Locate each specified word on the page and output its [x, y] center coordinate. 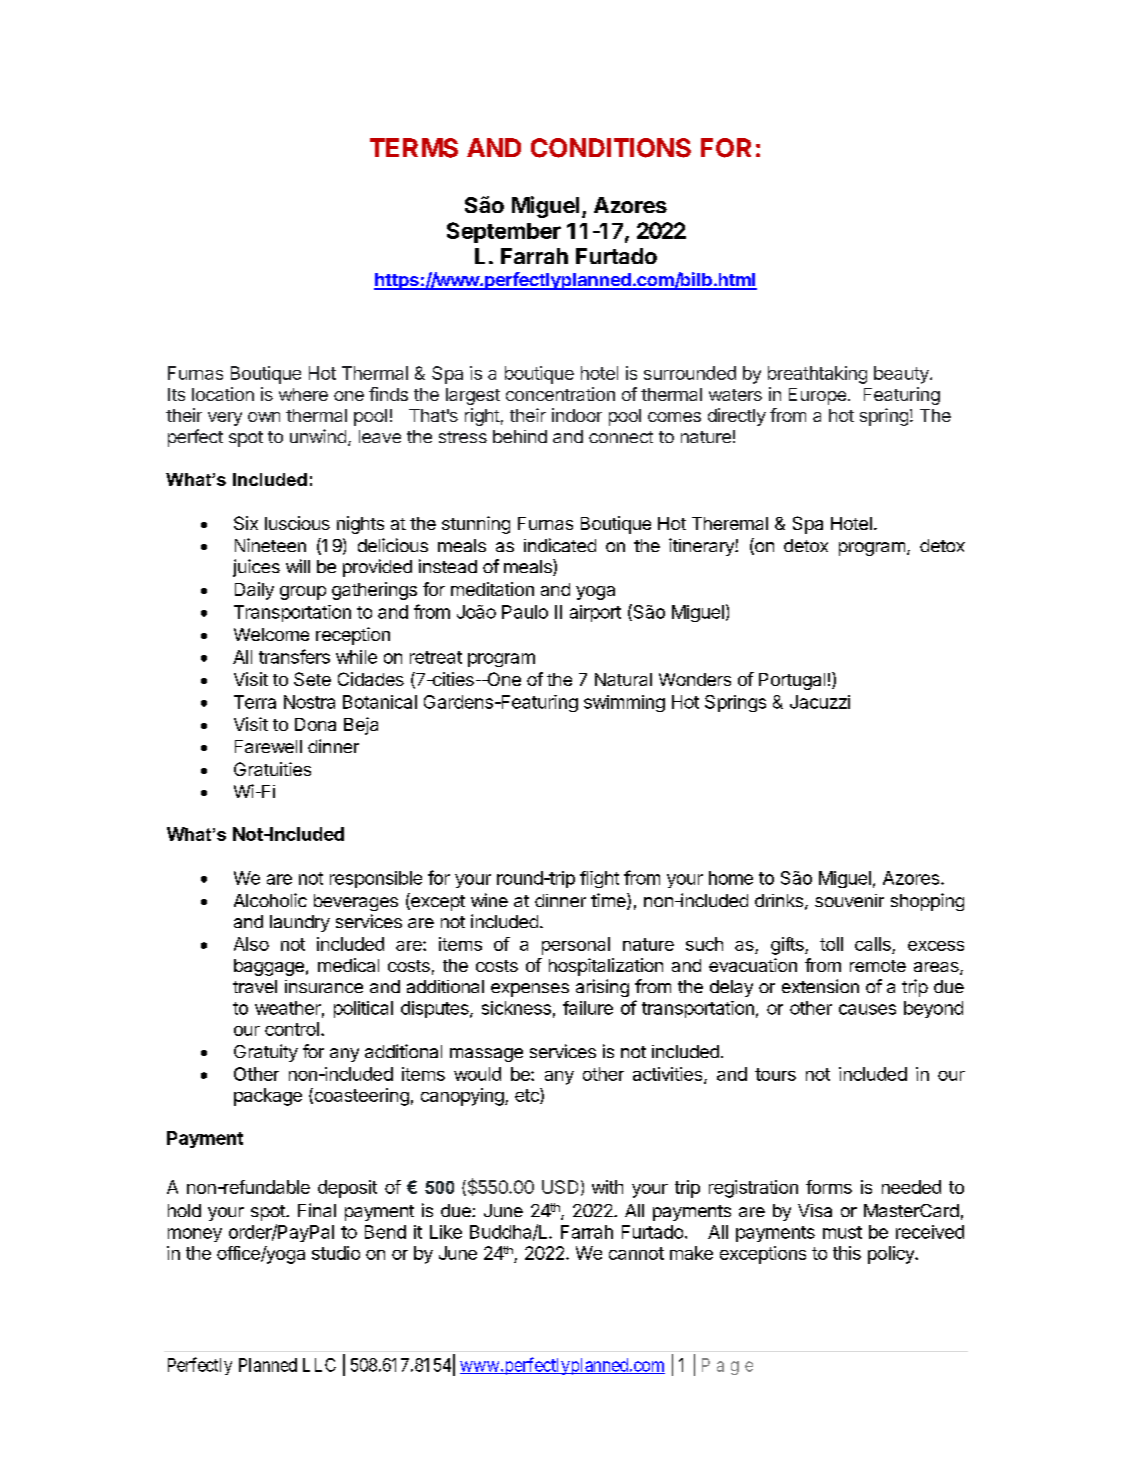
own [264, 417]
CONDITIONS [611, 148]
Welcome [271, 634]
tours [775, 1074]
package [268, 1097]
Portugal [792, 681]
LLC [319, 1365]
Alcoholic [270, 900]
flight [599, 879]
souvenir [849, 900]
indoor [577, 415]
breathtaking [817, 375]
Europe [817, 396]
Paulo [525, 612]
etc [528, 1096]
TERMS [414, 148]
